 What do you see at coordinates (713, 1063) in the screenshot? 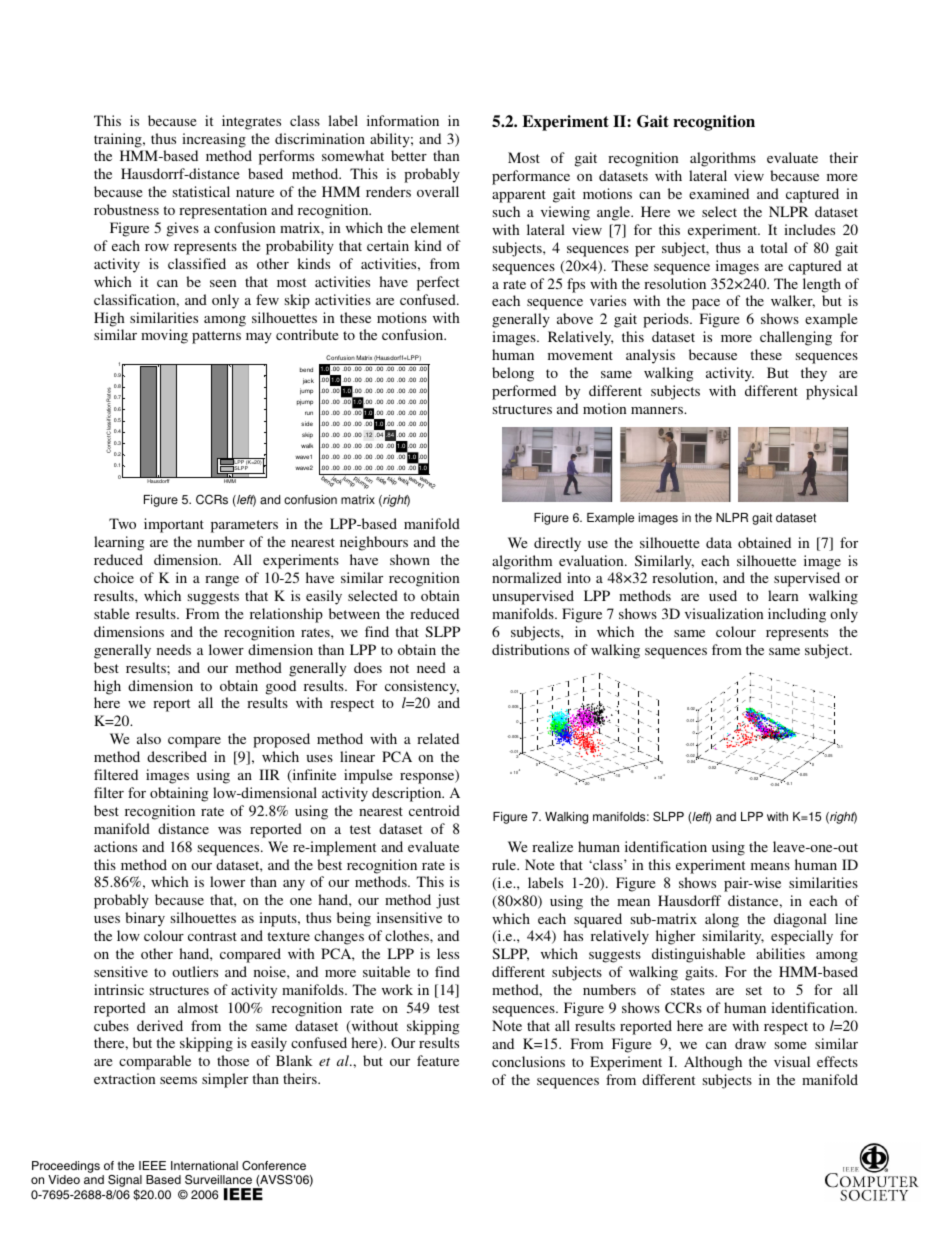
I see `Although` at bounding box center [713, 1063].
